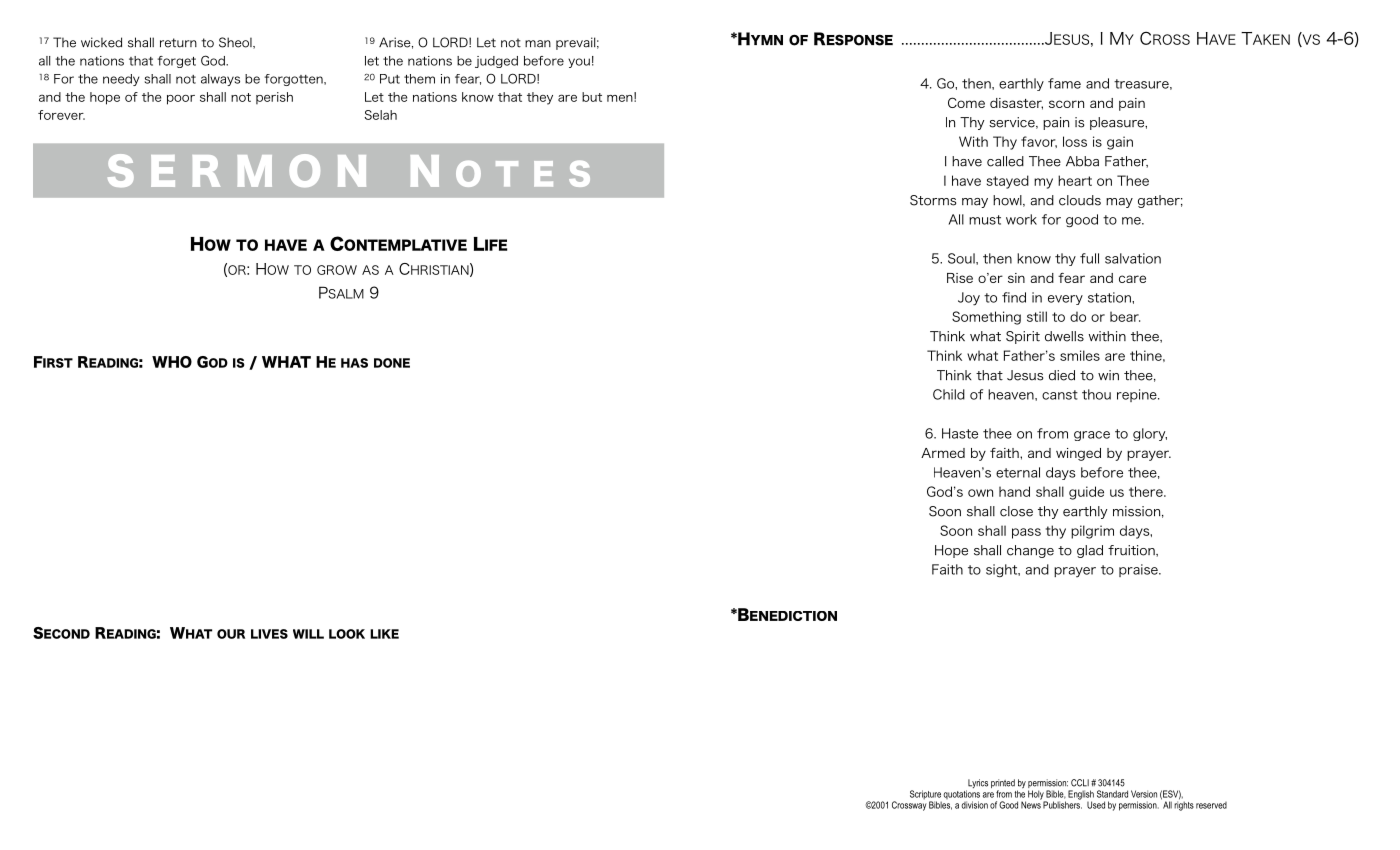 The image size is (1400, 850). I want to click on OUR, so click(231, 634).
